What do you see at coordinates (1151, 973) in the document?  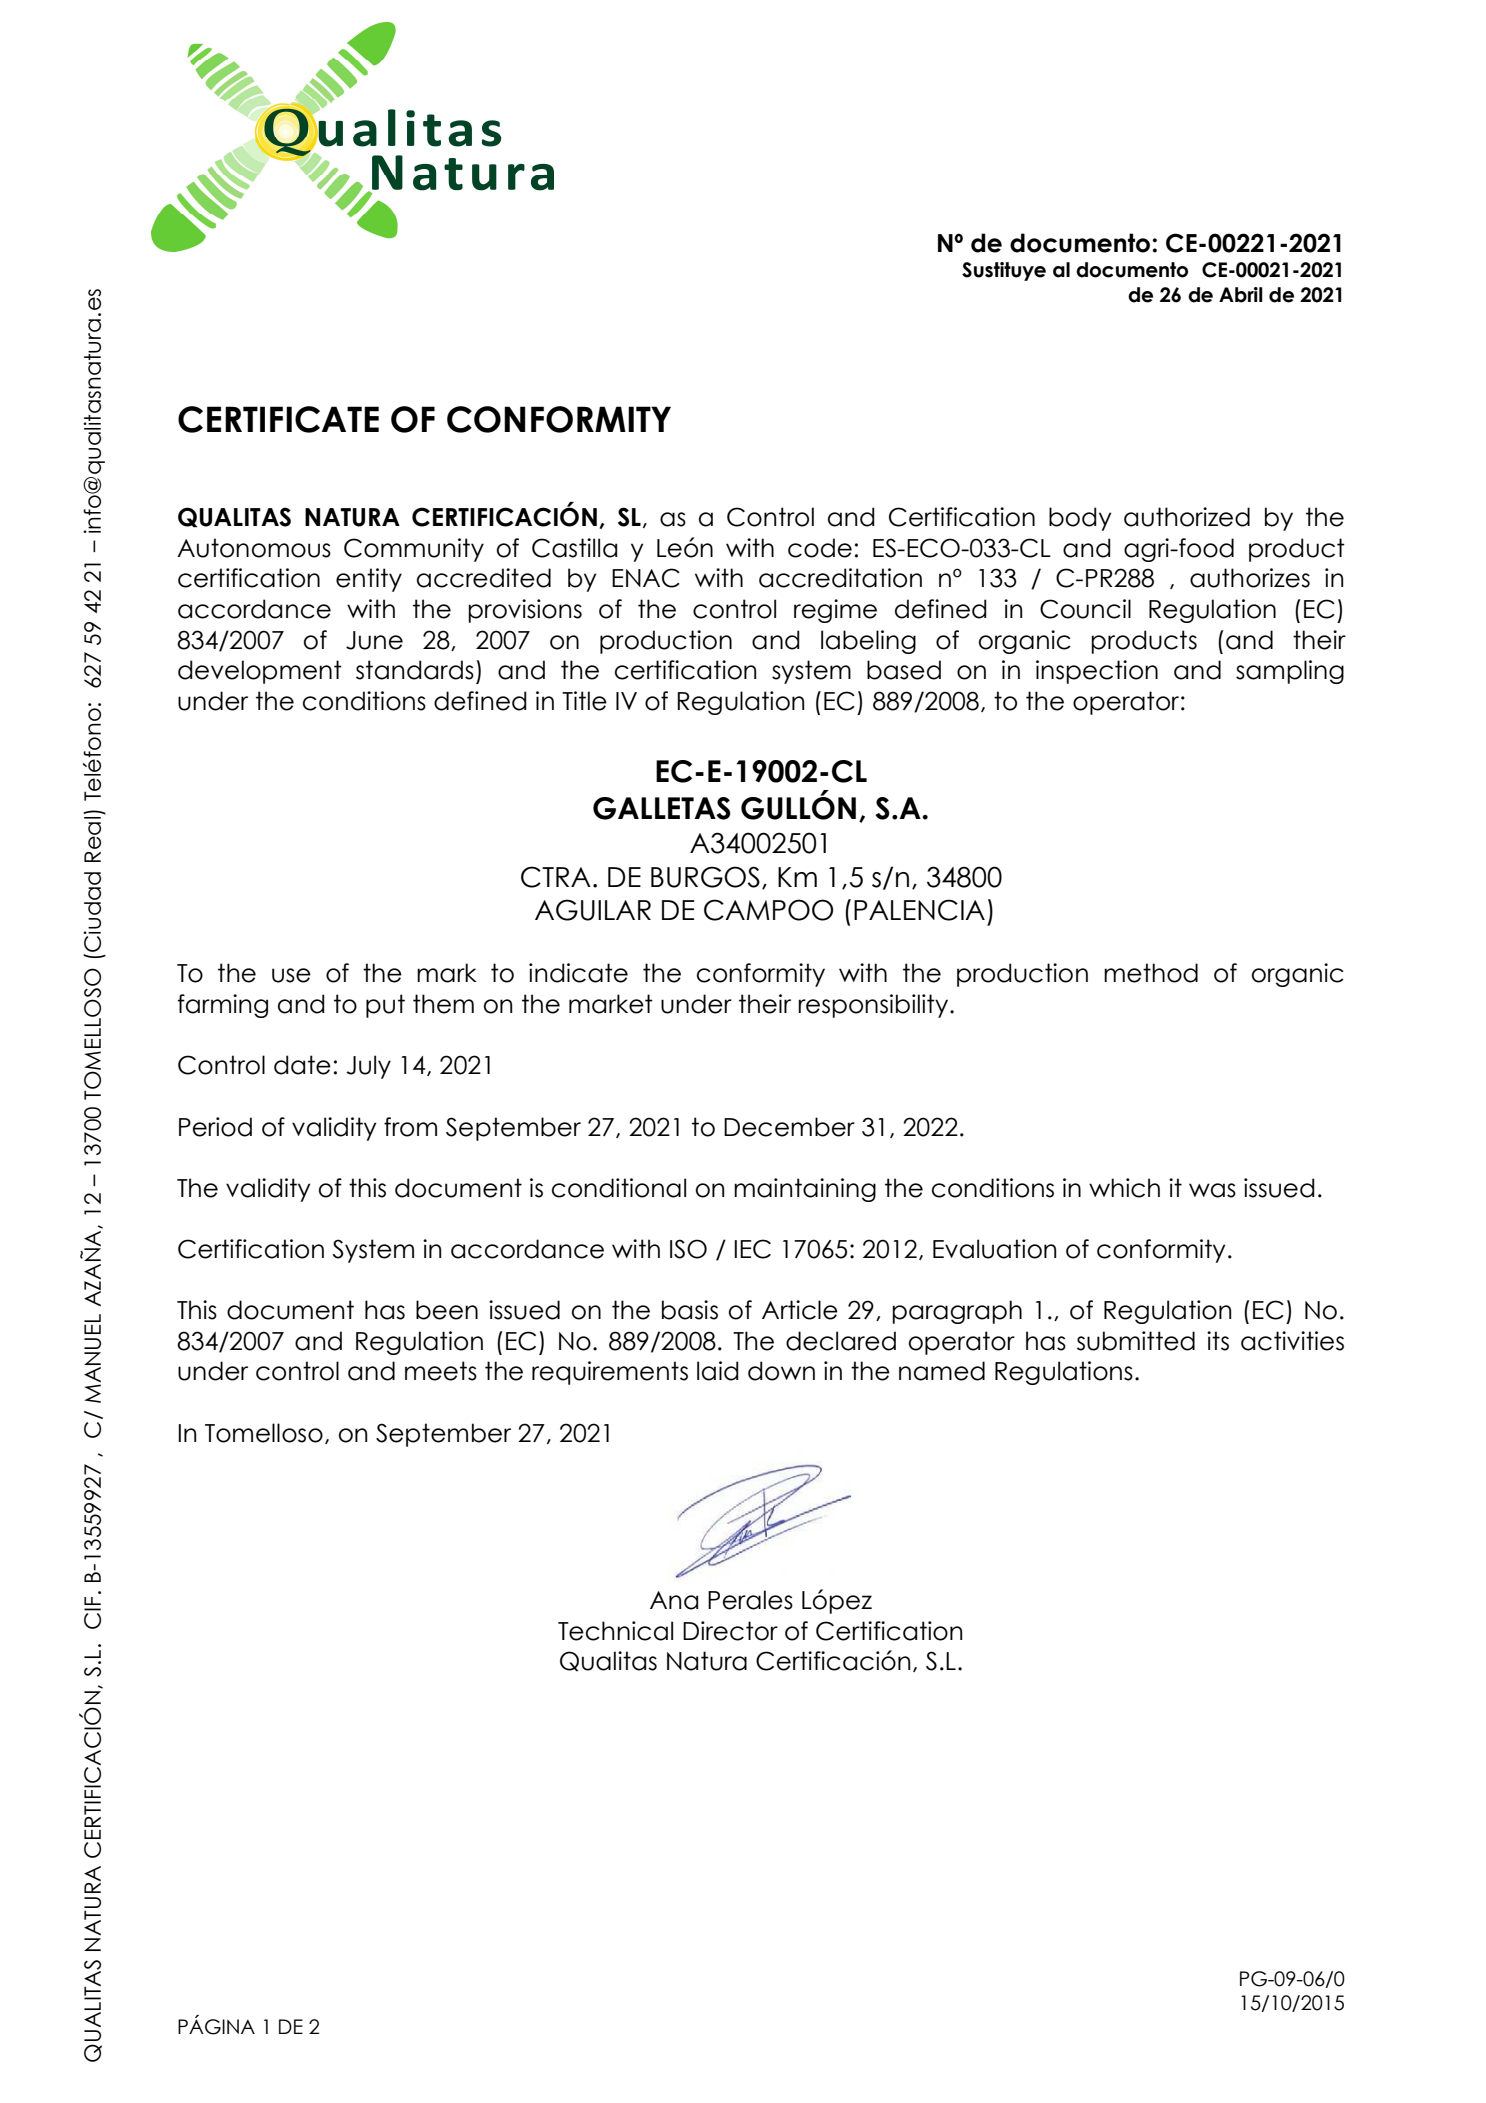 I see `method` at bounding box center [1151, 973].
